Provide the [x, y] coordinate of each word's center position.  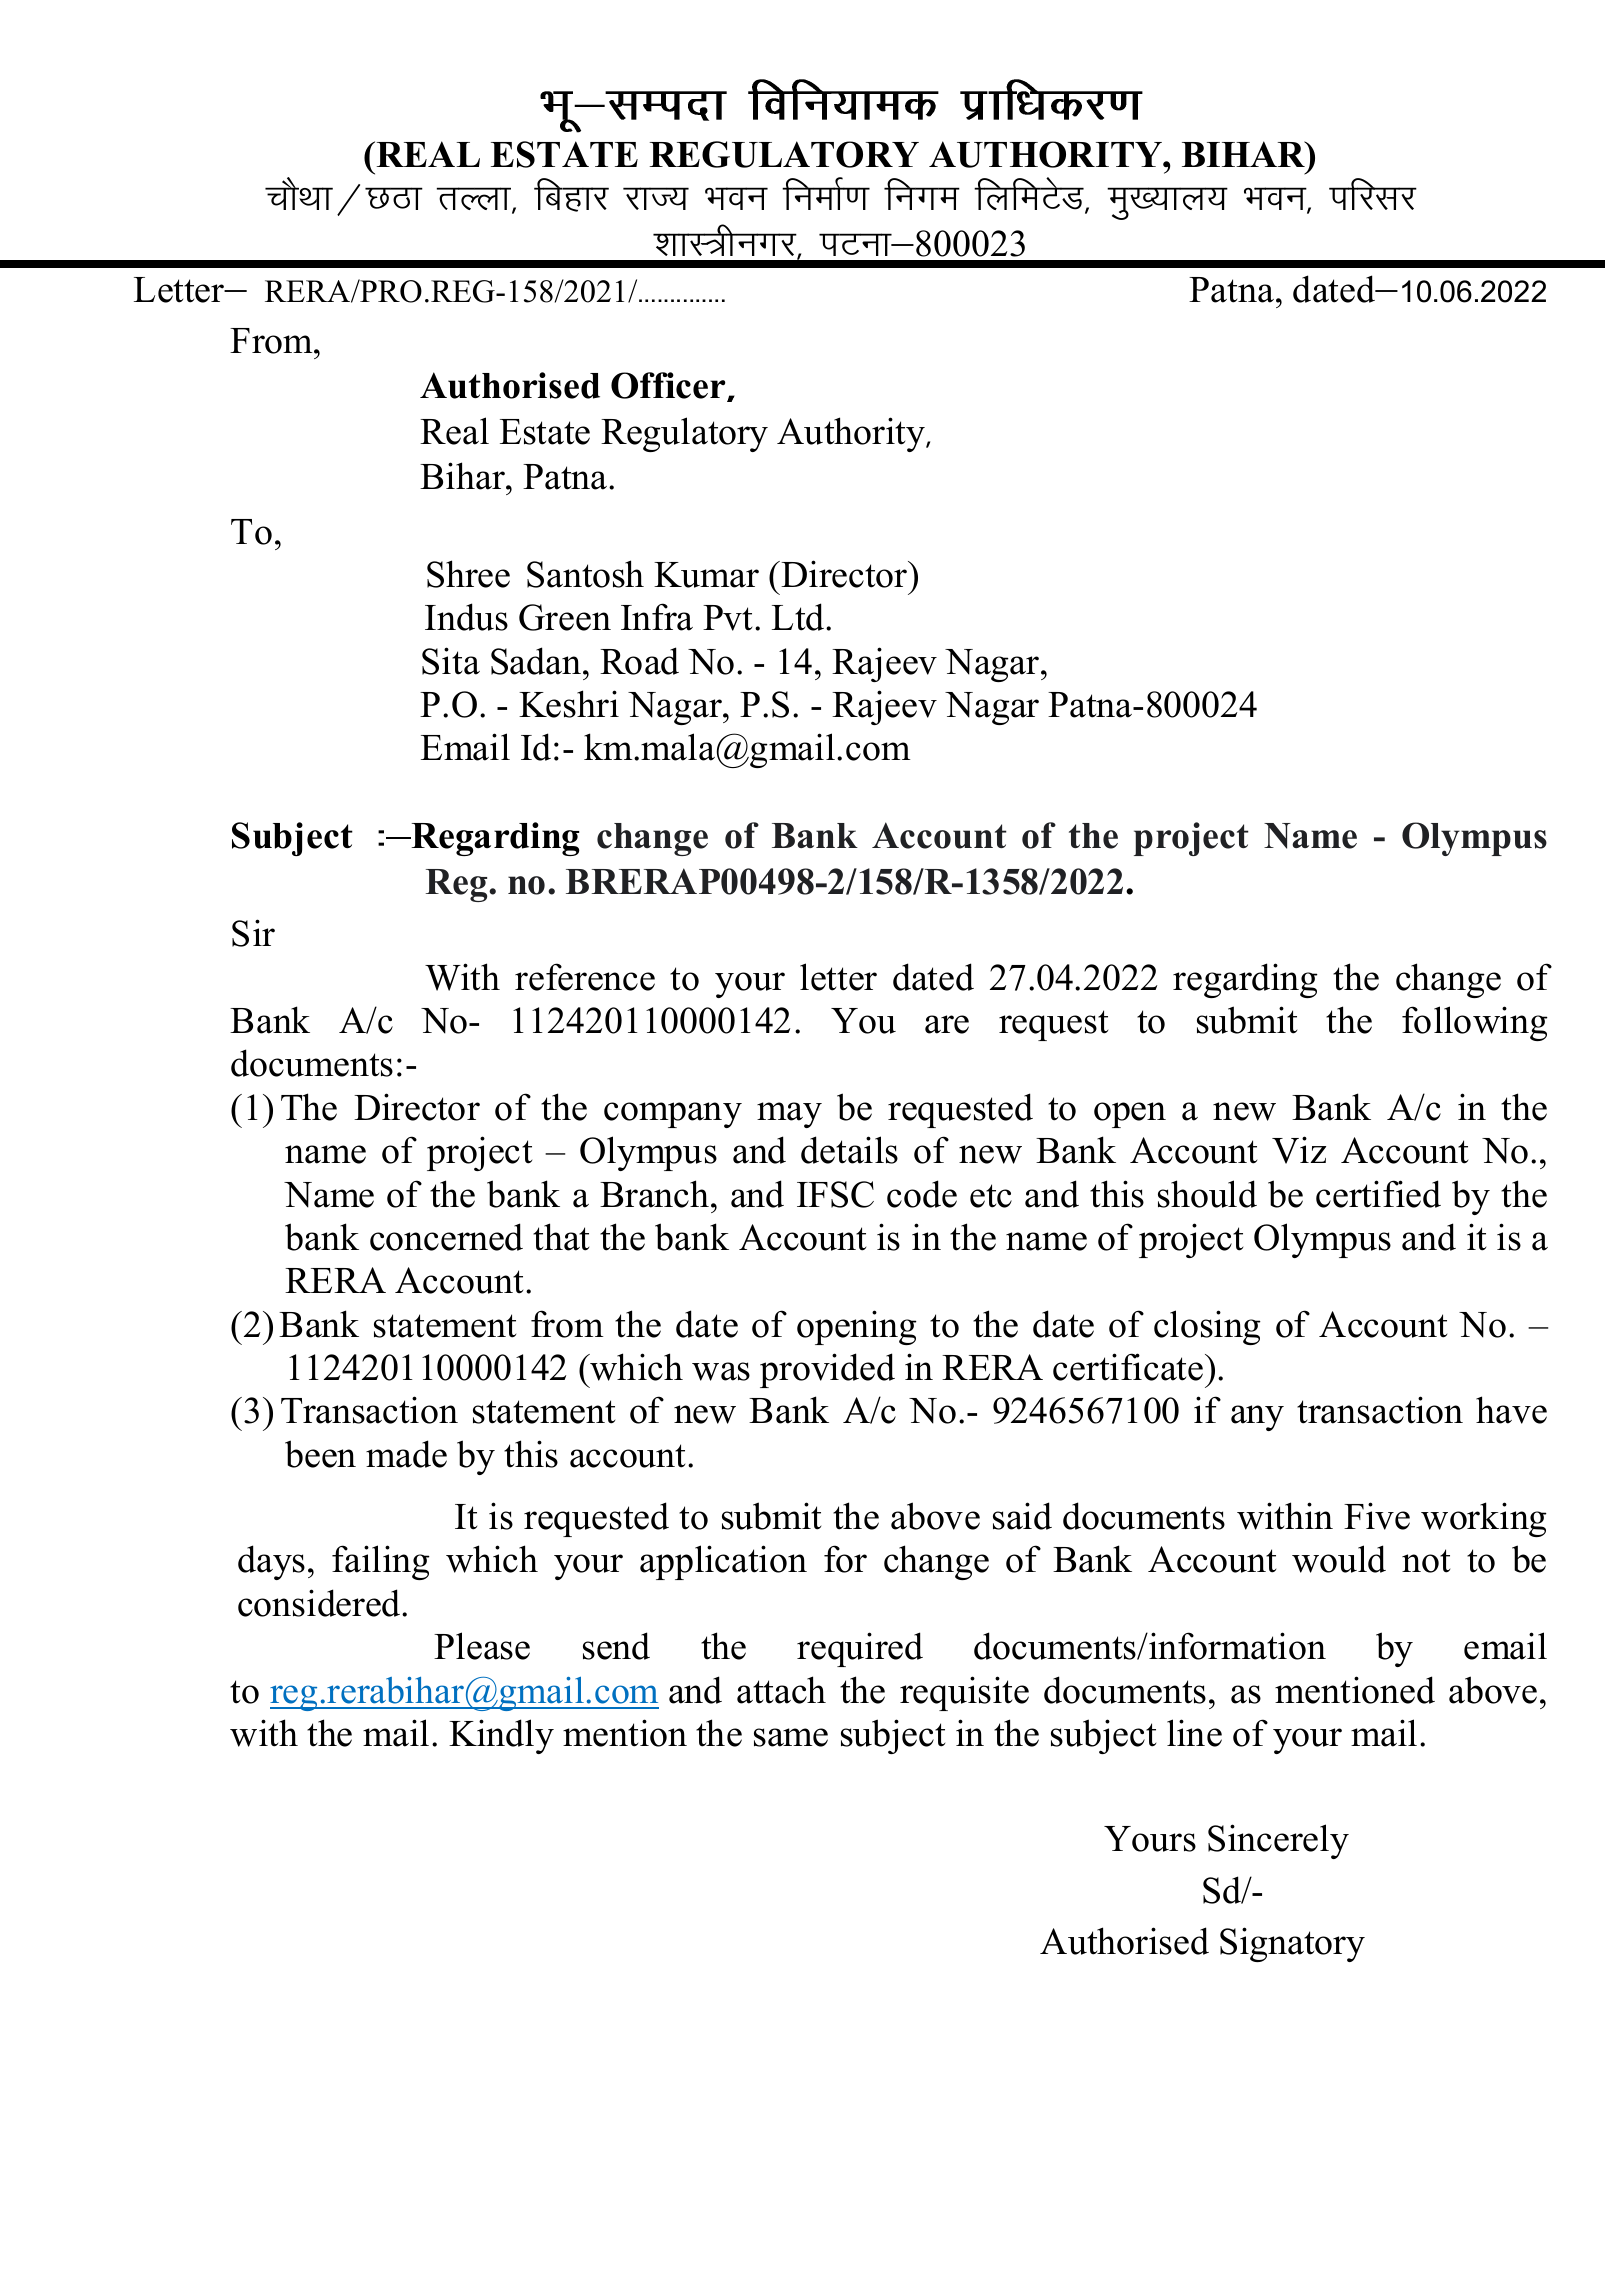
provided [827, 1370]
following [1475, 1023]
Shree [468, 574]
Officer [669, 386]
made [406, 1454]
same [791, 1737]
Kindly [501, 1736]
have [1511, 1410]
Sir [253, 933]
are [947, 1024]
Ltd [799, 617]
